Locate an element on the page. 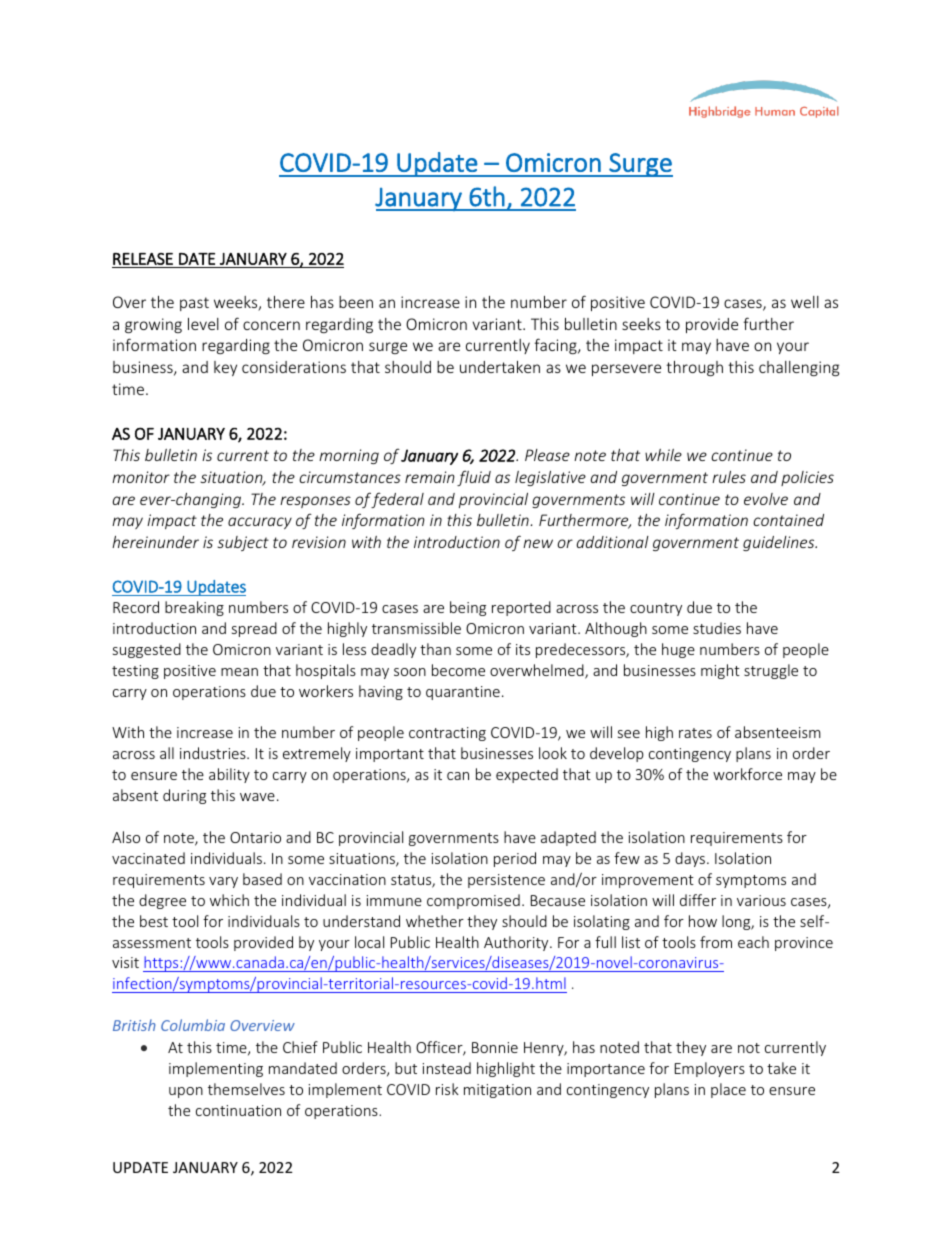 Image resolution: width=952 pixels, height=1233 pixels. been is located at coordinates (356, 302).
